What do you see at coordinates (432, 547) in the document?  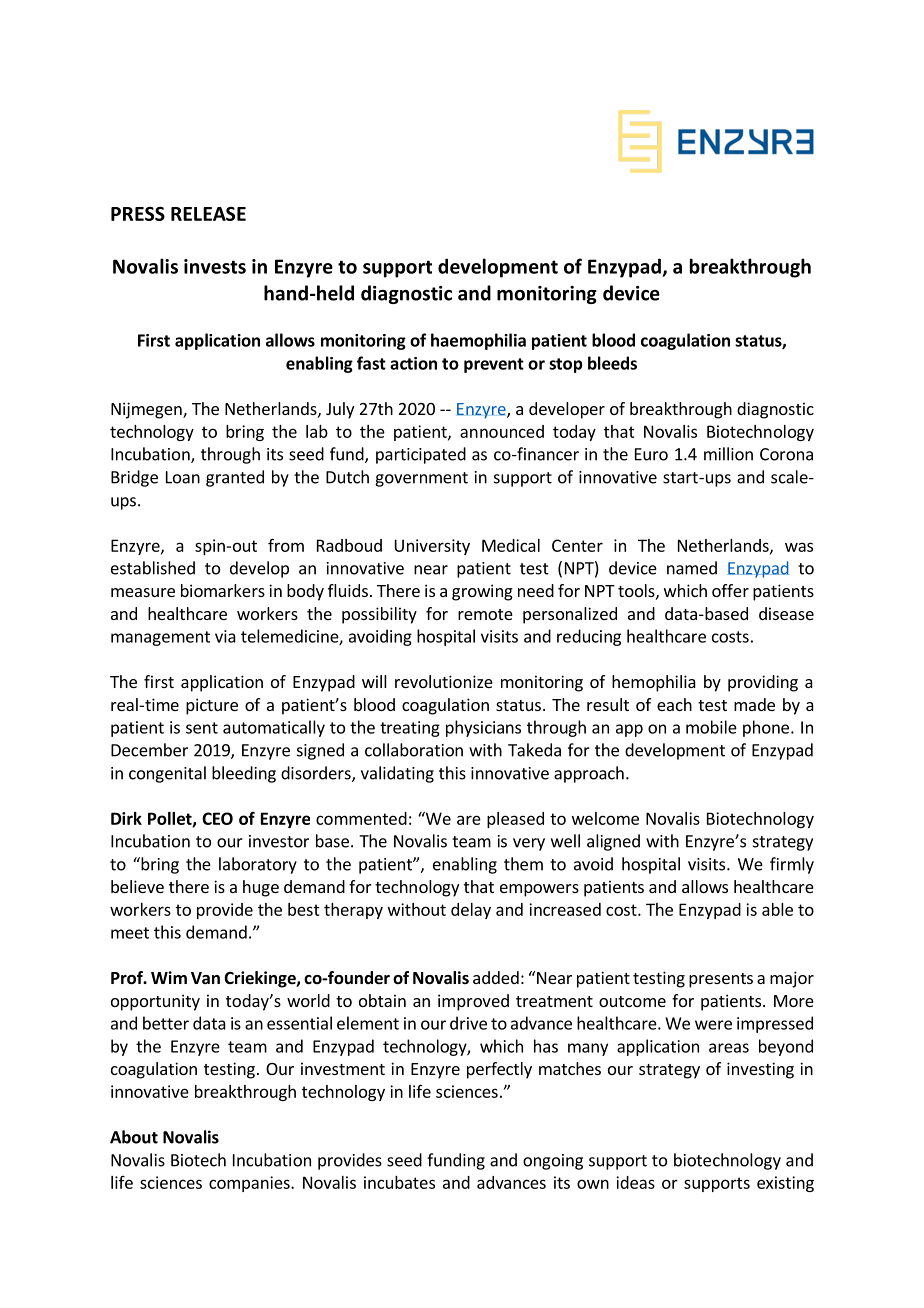 I see `University` at bounding box center [432, 547].
